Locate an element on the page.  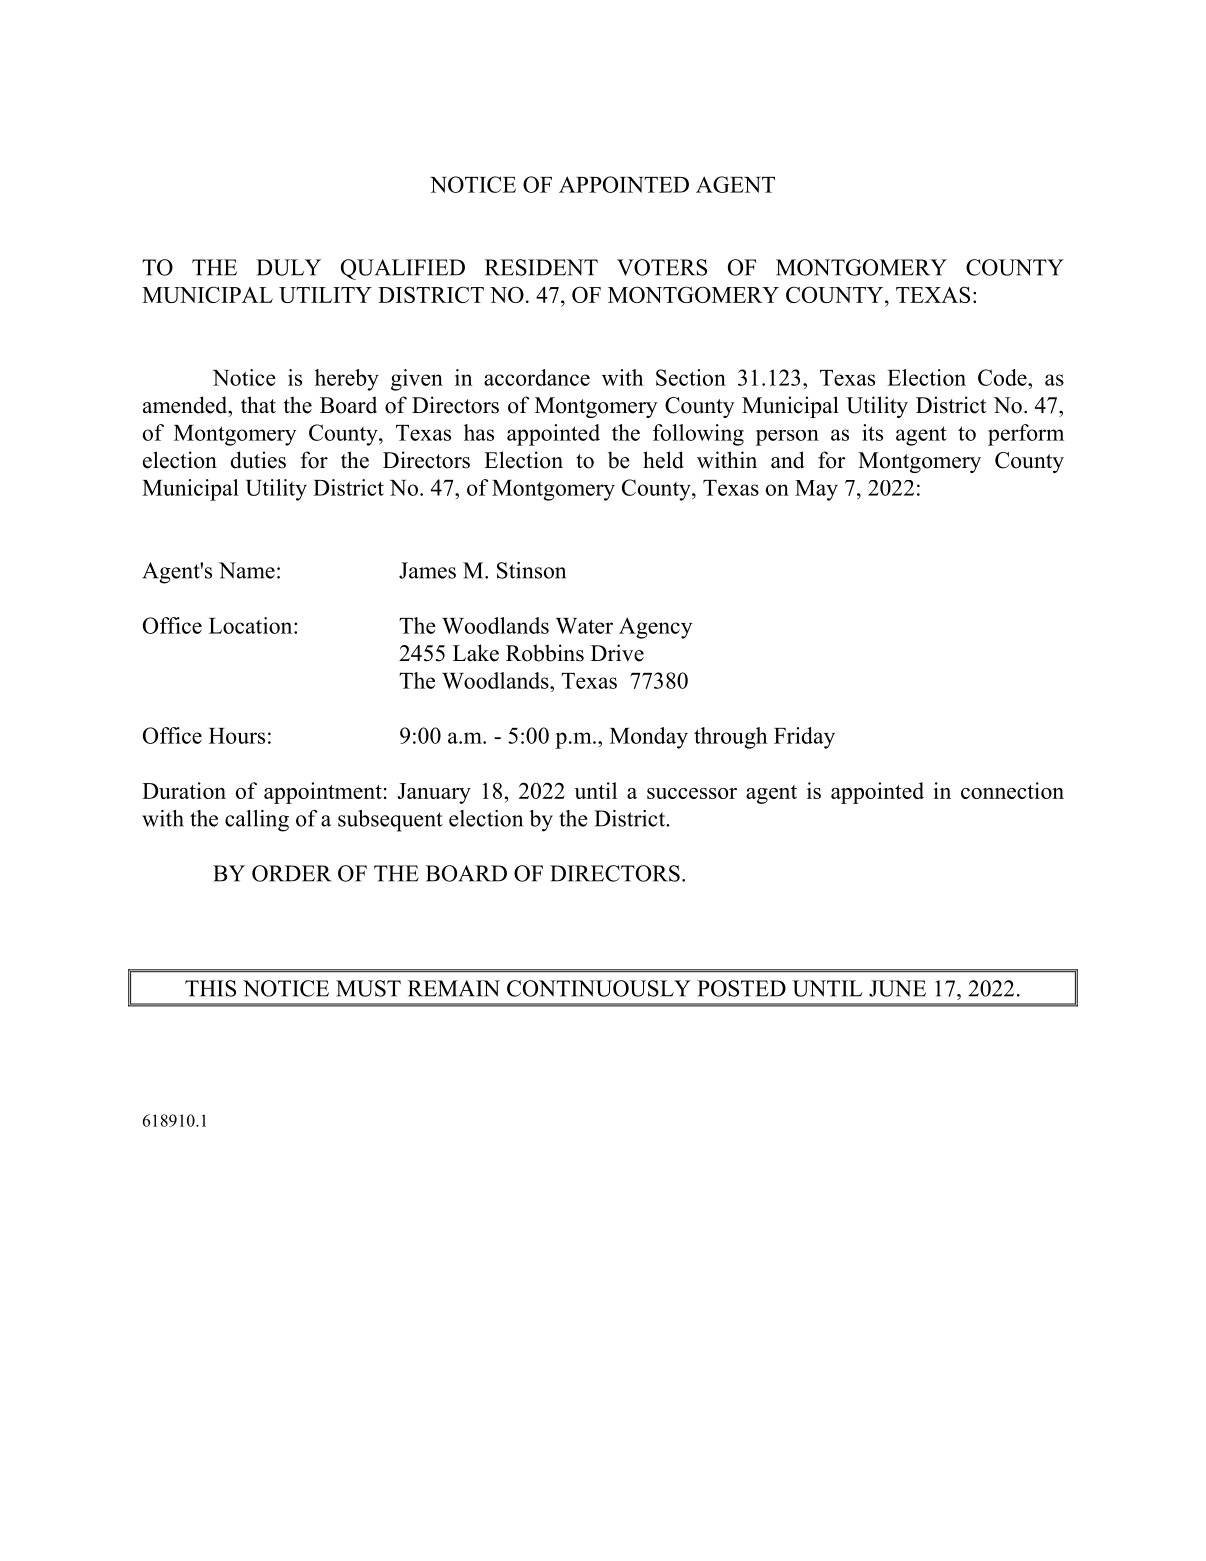
Location is located at coordinates (252, 625).
